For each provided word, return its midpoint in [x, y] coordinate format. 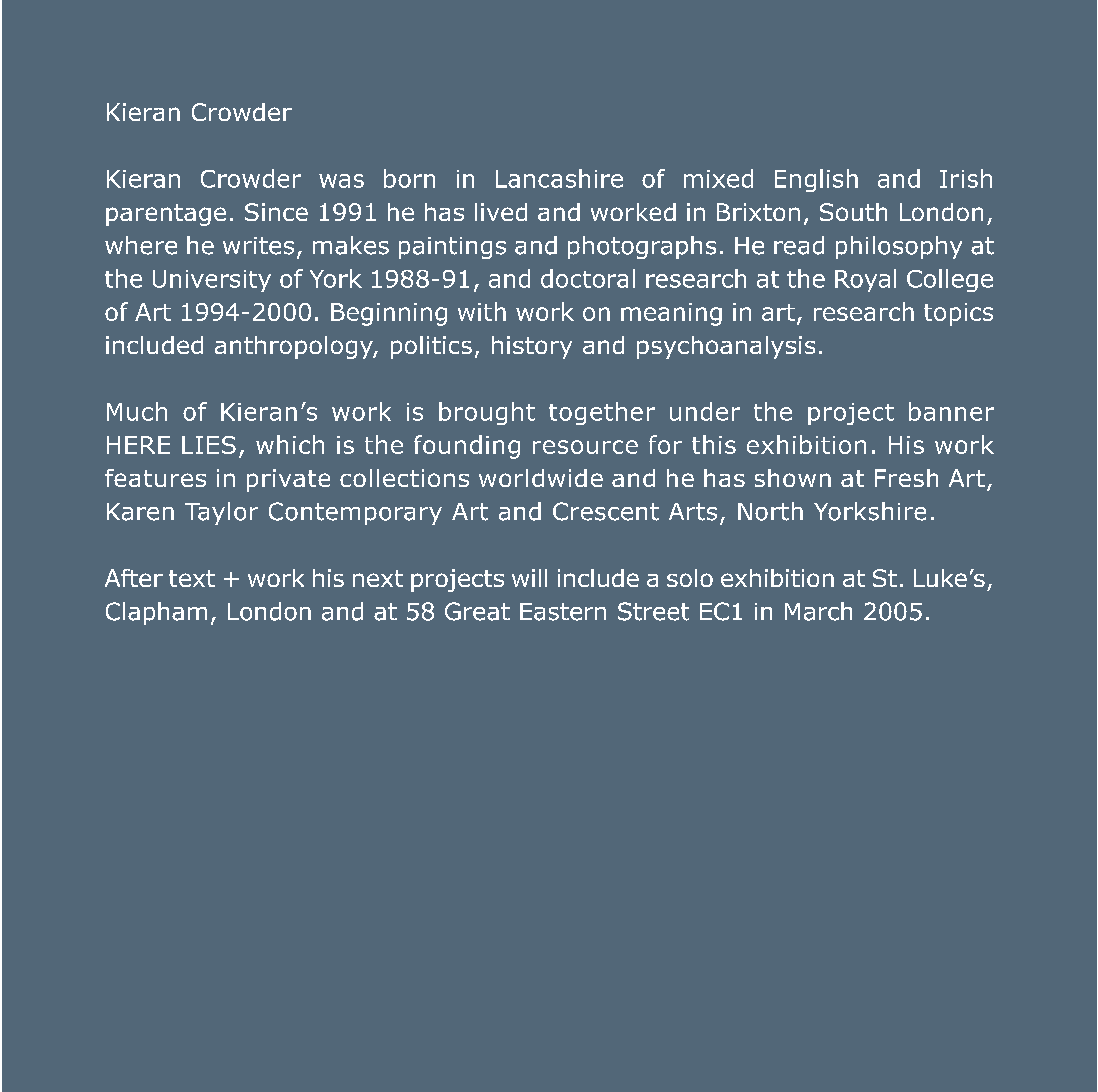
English [816, 180]
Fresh [906, 478]
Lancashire [559, 178]
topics [958, 314]
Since [276, 212]
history [532, 347]
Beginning [389, 314]
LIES [209, 445]
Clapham [156, 613]
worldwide [541, 478]
